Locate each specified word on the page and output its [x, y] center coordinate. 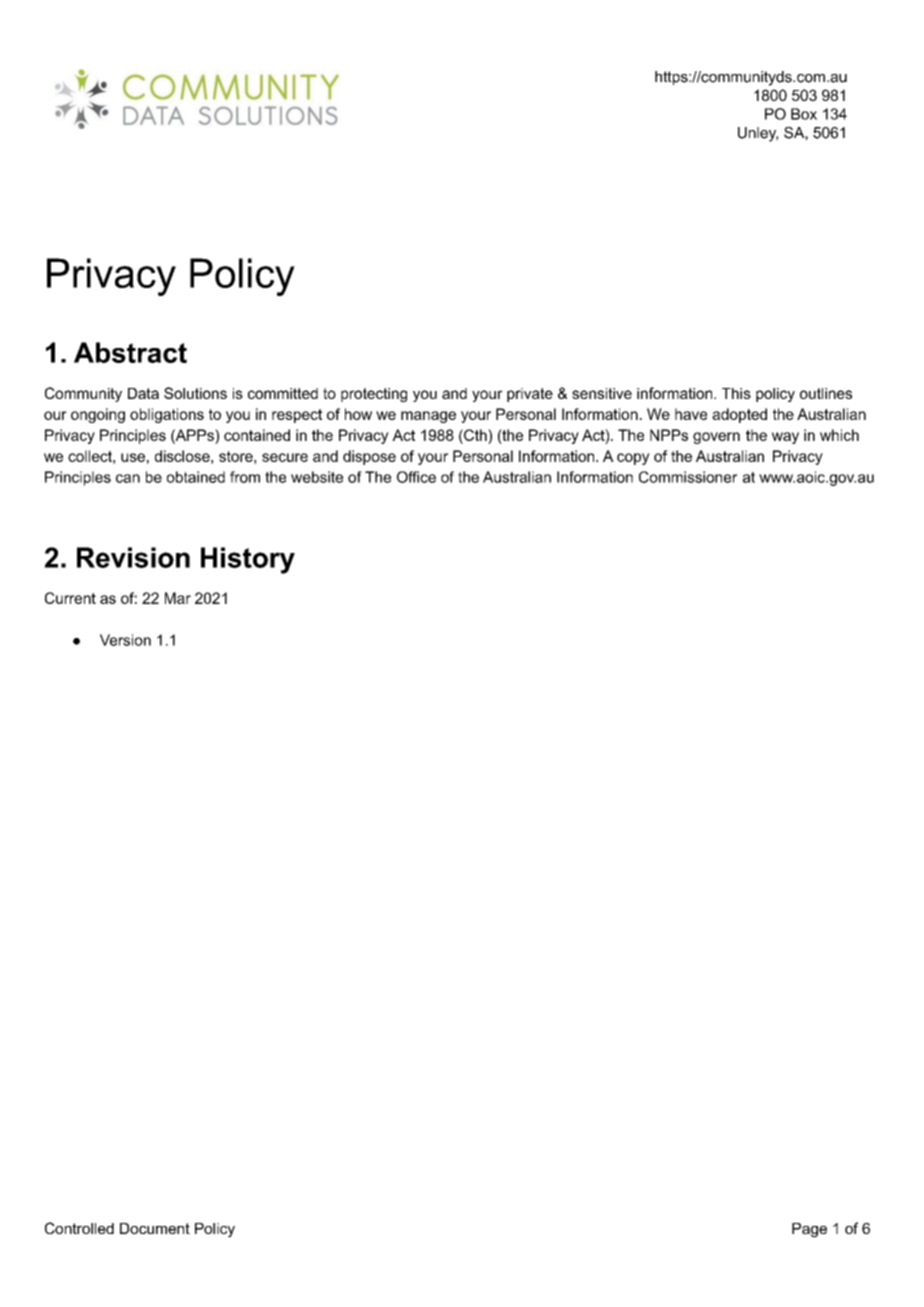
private [530, 395]
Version [125, 640]
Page [809, 1230]
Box [804, 114]
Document [155, 1228]
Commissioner [688, 477]
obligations [167, 415]
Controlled [79, 1228]
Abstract [130, 352]
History [248, 560]
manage [428, 417]
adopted [739, 415]
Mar [178, 598]
